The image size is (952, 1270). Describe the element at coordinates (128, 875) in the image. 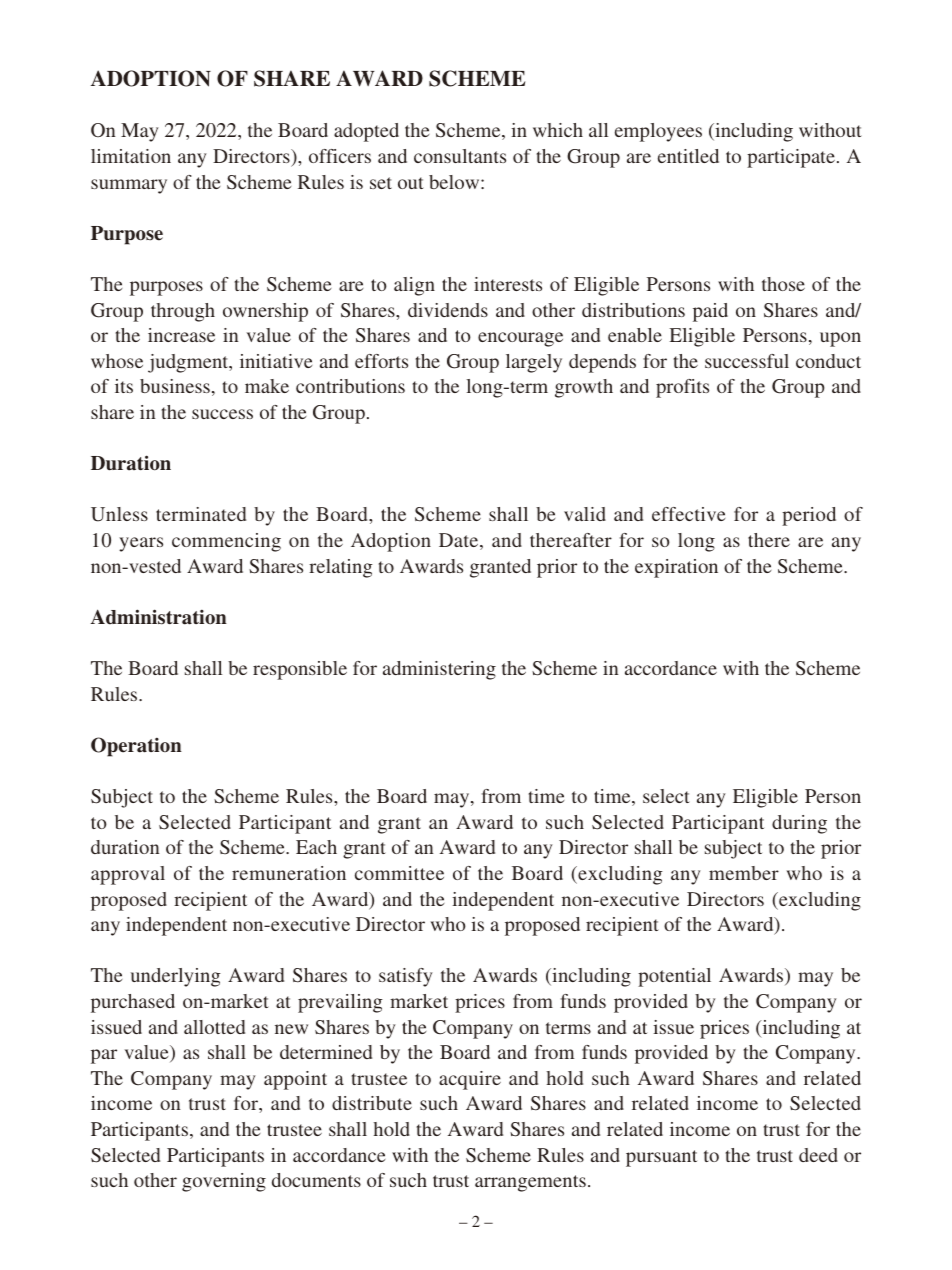

I see `approval` at that location.
